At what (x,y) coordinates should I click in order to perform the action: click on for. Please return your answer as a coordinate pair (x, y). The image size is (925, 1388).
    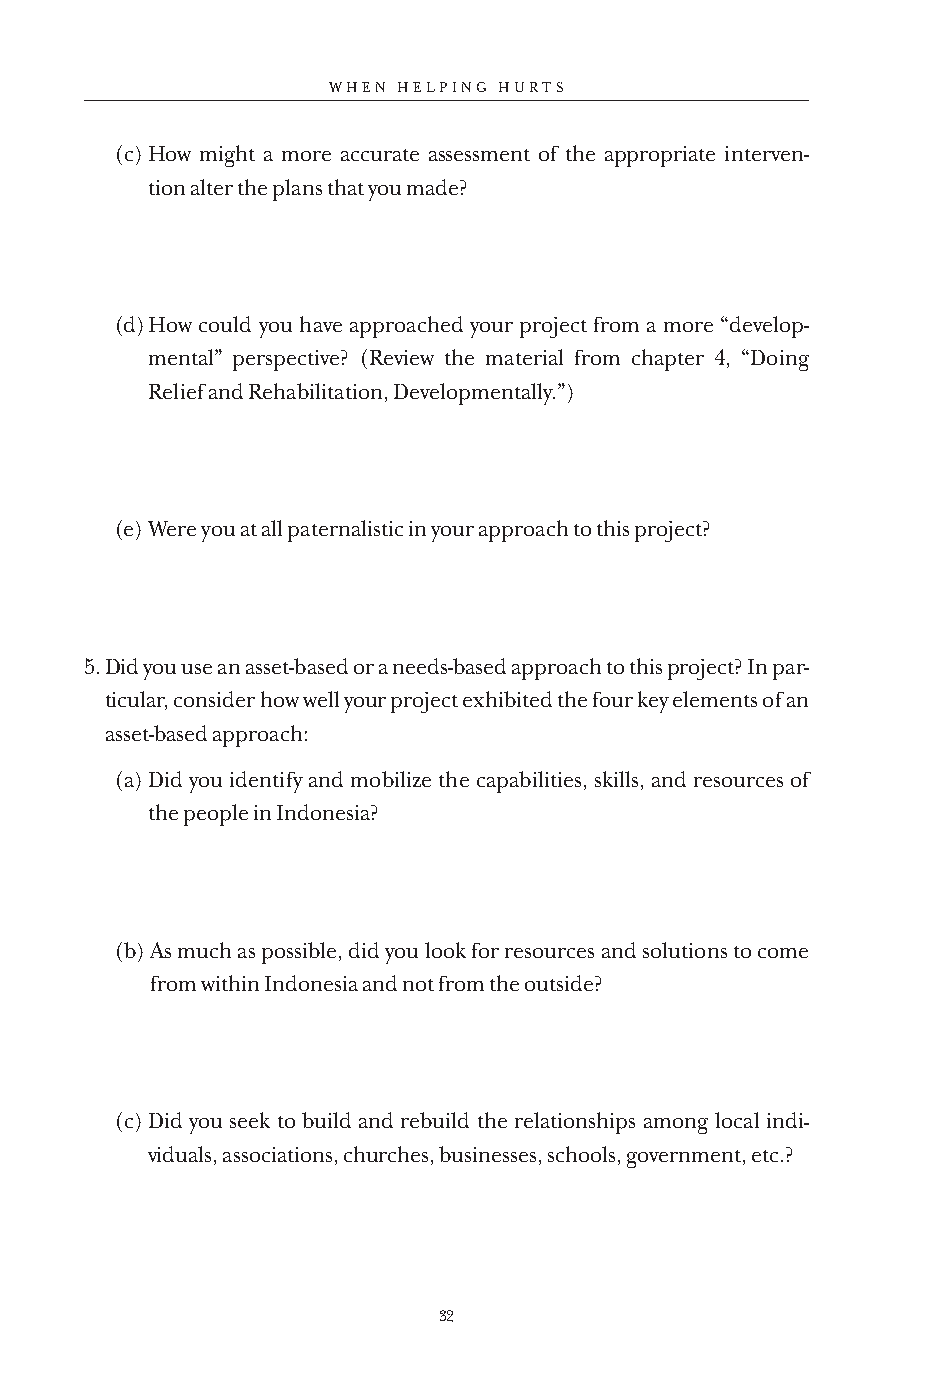
    Looking at the image, I should click on (485, 950).
